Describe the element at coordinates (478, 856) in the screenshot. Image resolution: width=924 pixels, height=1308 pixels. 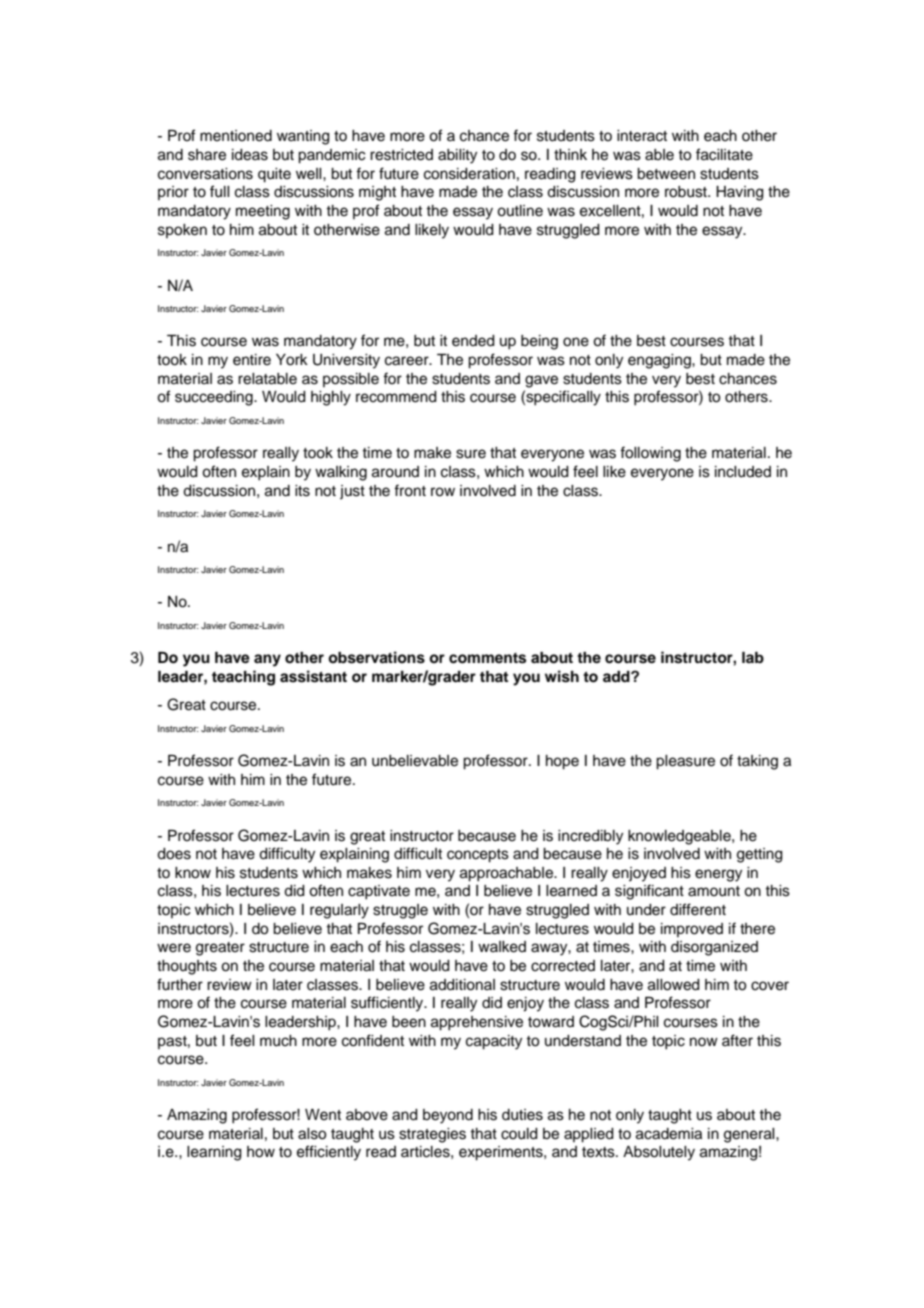
I see `concepts` at that location.
